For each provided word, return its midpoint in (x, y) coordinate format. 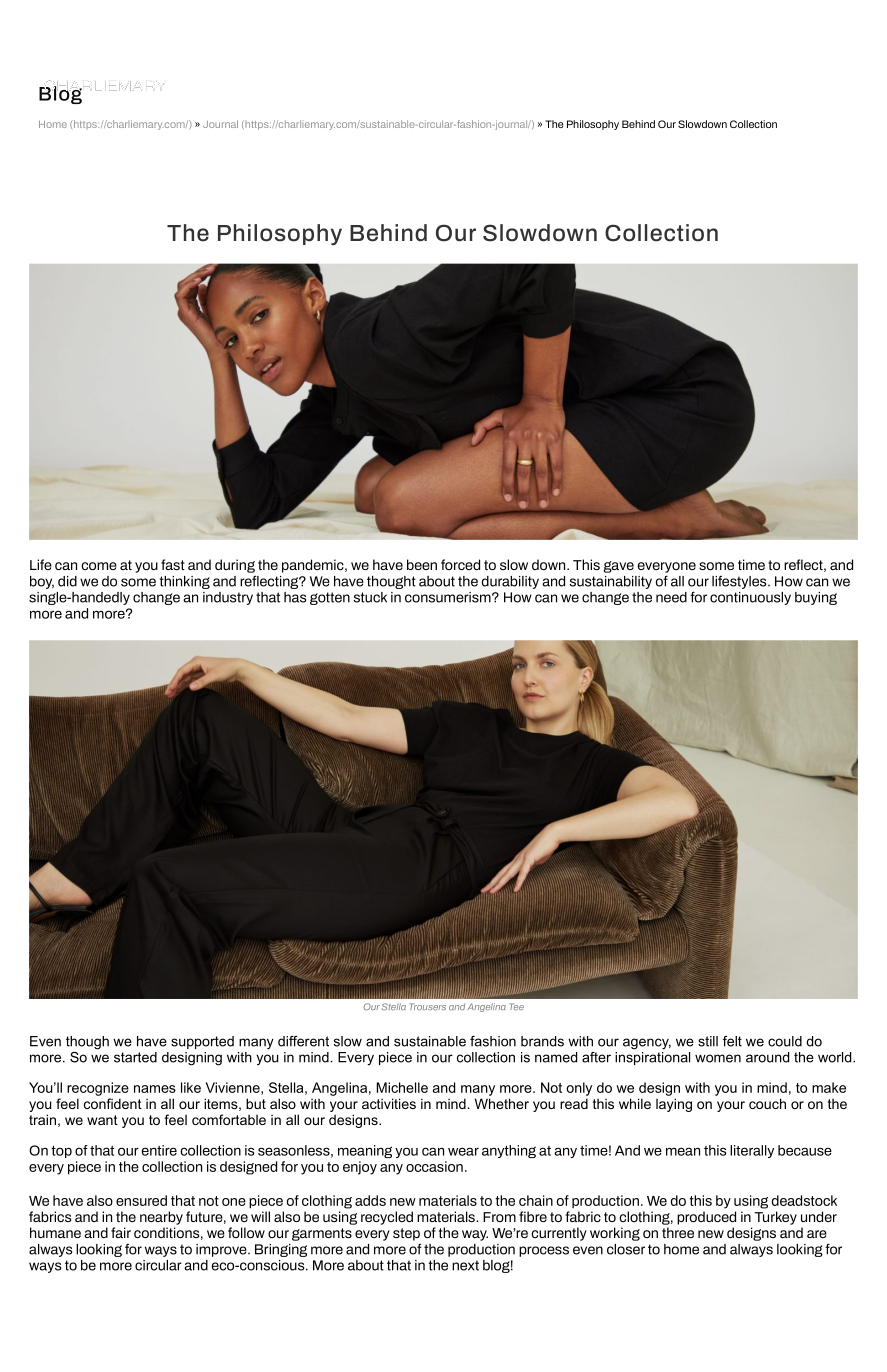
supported (202, 1042)
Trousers (427, 1006)
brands (542, 1041)
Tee (516, 1006)
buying (816, 598)
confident (113, 1103)
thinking (184, 582)
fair (121, 1232)
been (422, 564)
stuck (370, 597)
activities (389, 1103)
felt (732, 1041)
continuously (750, 598)
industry (228, 598)
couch (767, 1103)
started (135, 1057)
